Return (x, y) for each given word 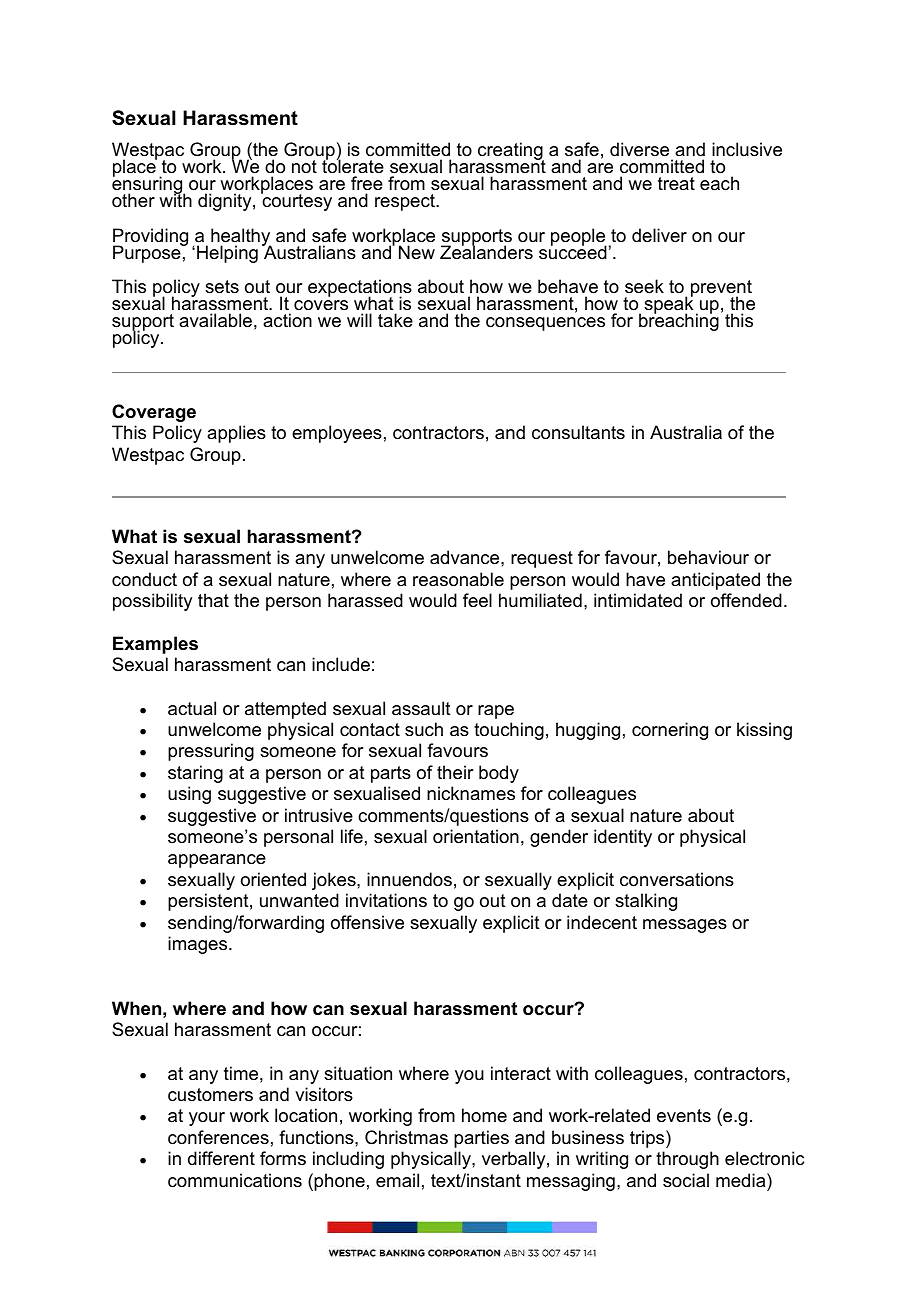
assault (421, 708)
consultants (578, 432)
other (133, 200)
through (687, 1160)
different (221, 1158)
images (199, 945)
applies (236, 434)
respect (406, 202)
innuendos (409, 879)
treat (676, 183)
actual (192, 708)
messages (685, 926)
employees (337, 434)
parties (481, 1139)
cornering (670, 731)
